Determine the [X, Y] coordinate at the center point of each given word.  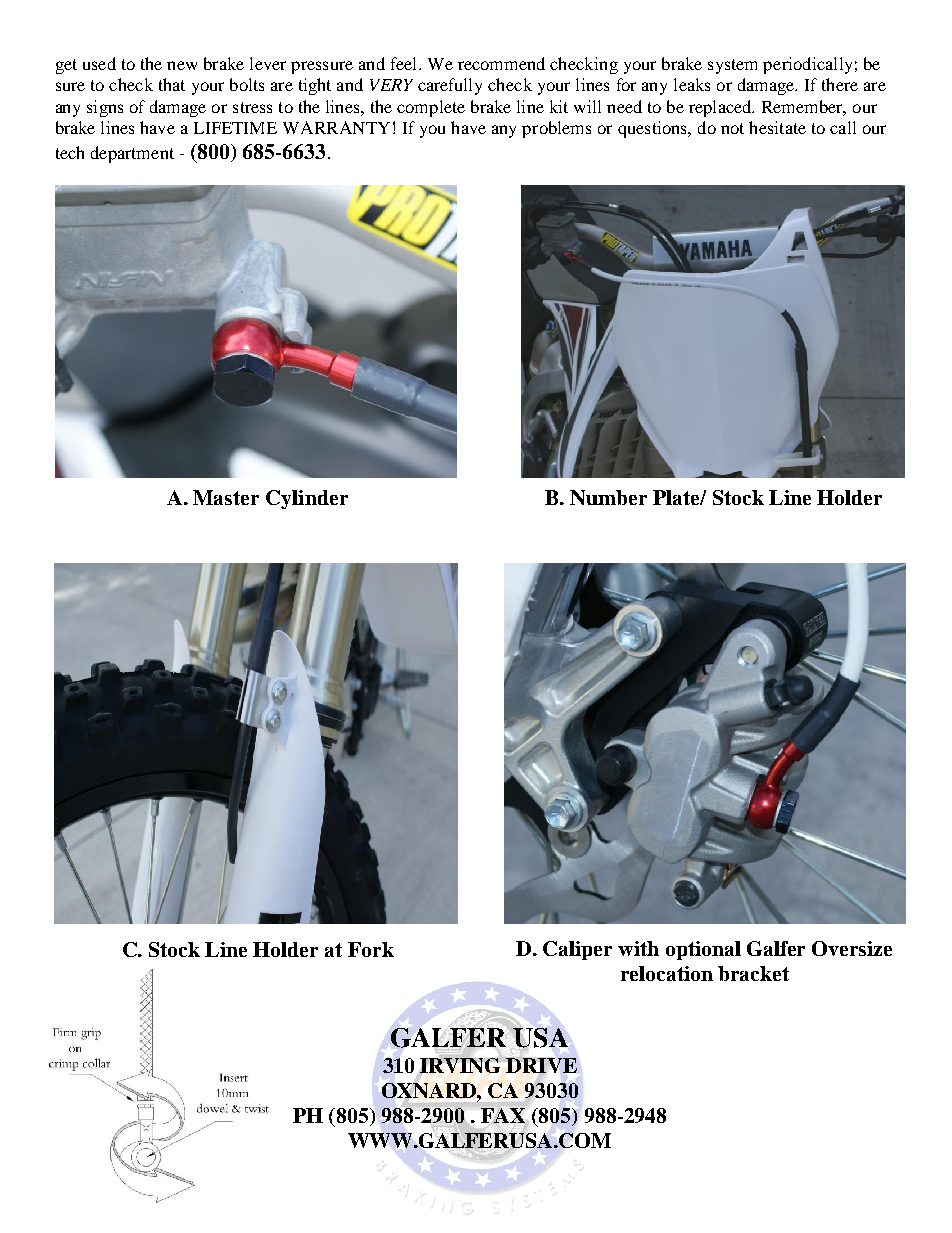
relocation [667, 973]
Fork [371, 949]
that [172, 84]
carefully [450, 86]
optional [703, 950]
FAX [503, 1115]
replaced [721, 108]
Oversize [852, 948]
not [732, 128]
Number [608, 497]
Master [226, 497]
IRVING [460, 1064]
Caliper [577, 950]
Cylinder [307, 499]
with [638, 948]
